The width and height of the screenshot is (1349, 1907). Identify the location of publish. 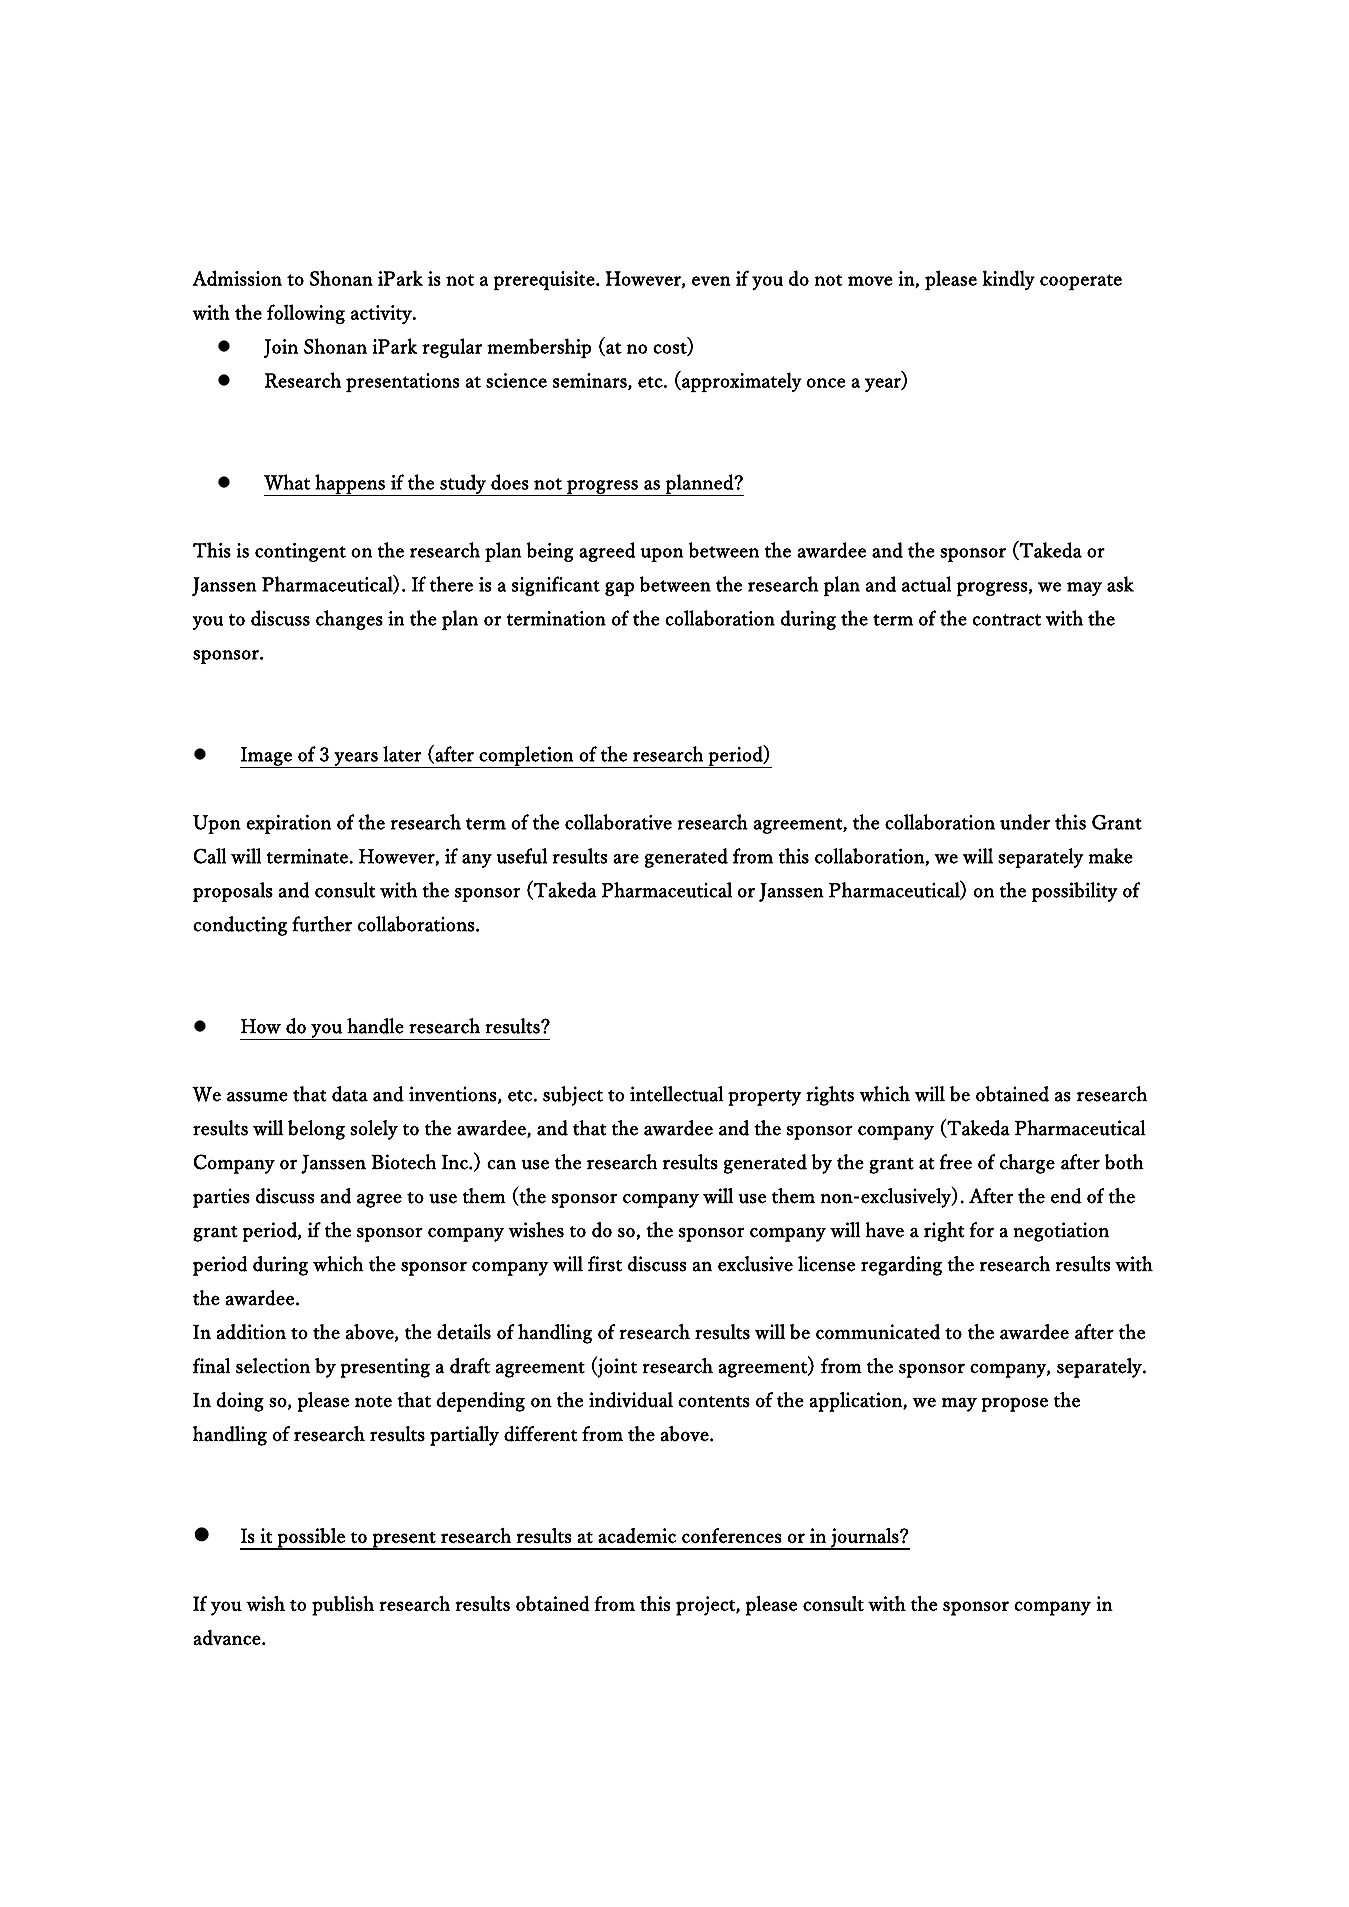
(343, 1606).
